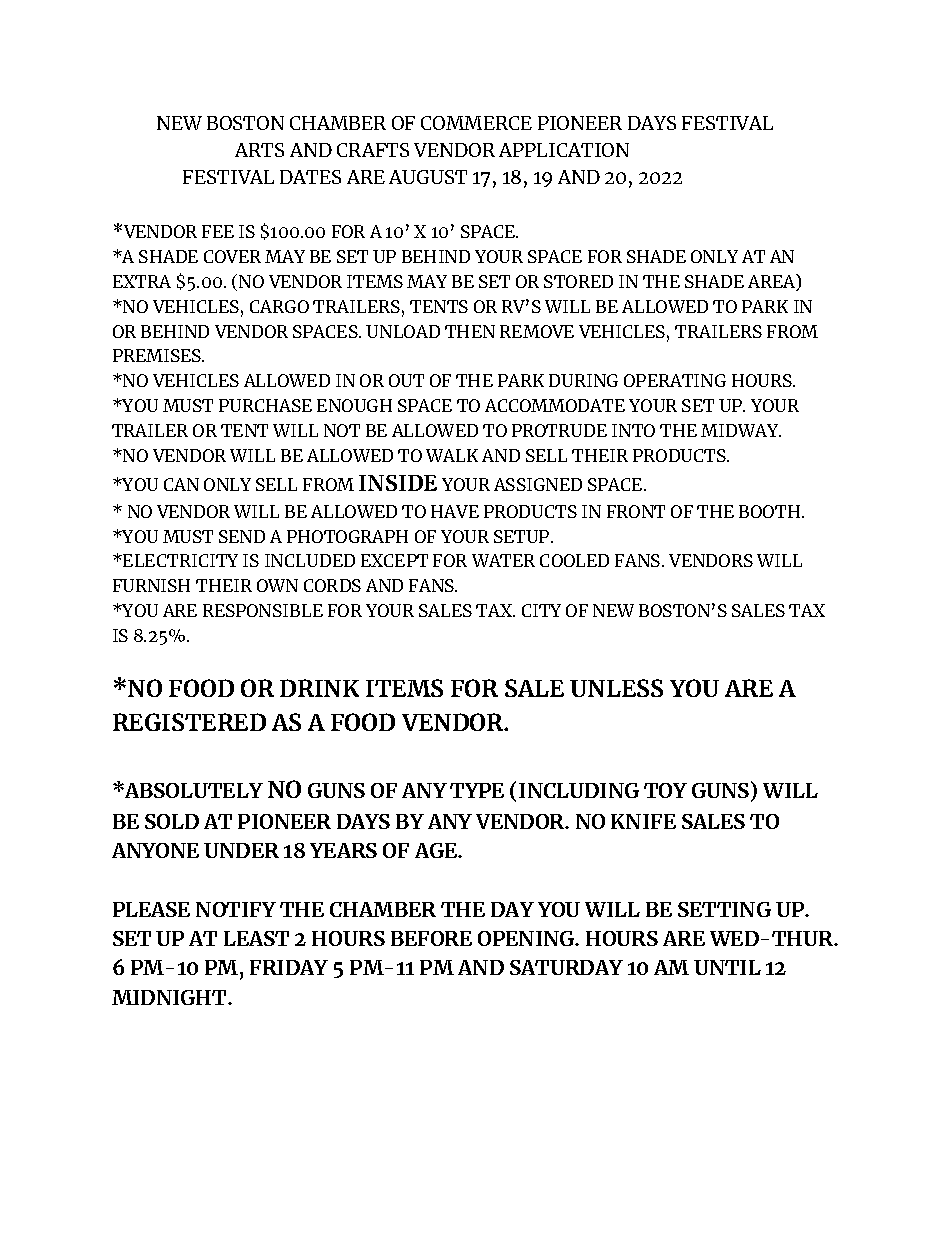 This document has height=1233, width=952. What do you see at coordinates (476, 123) in the document?
I see `COMMERCE` at bounding box center [476, 123].
